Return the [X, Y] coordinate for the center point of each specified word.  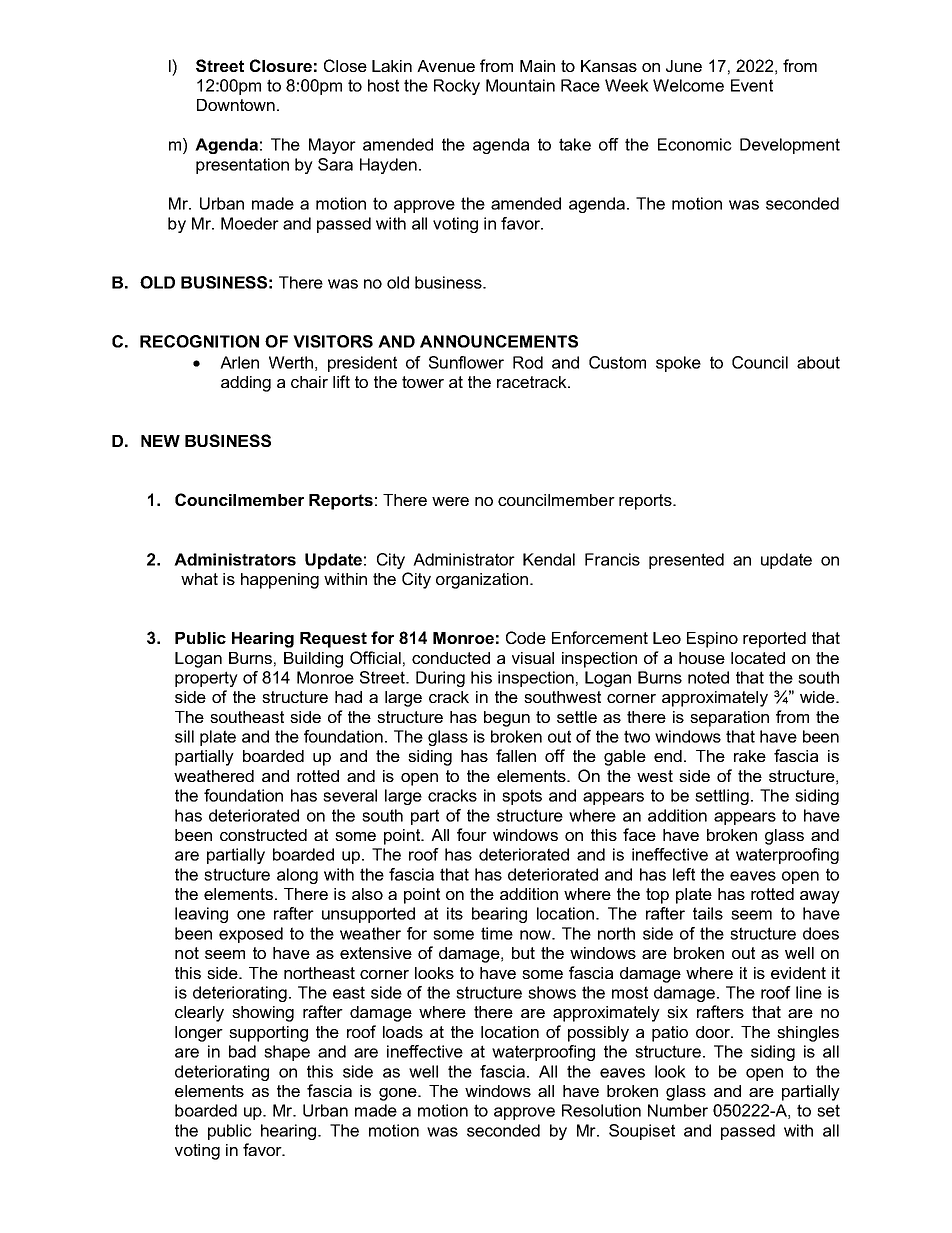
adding [246, 384]
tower [423, 382]
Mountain [520, 85]
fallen [516, 755]
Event [752, 85]
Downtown [236, 105]
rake [750, 756]
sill [184, 736]
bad [242, 1051]
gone [399, 1094]
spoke [678, 364]
